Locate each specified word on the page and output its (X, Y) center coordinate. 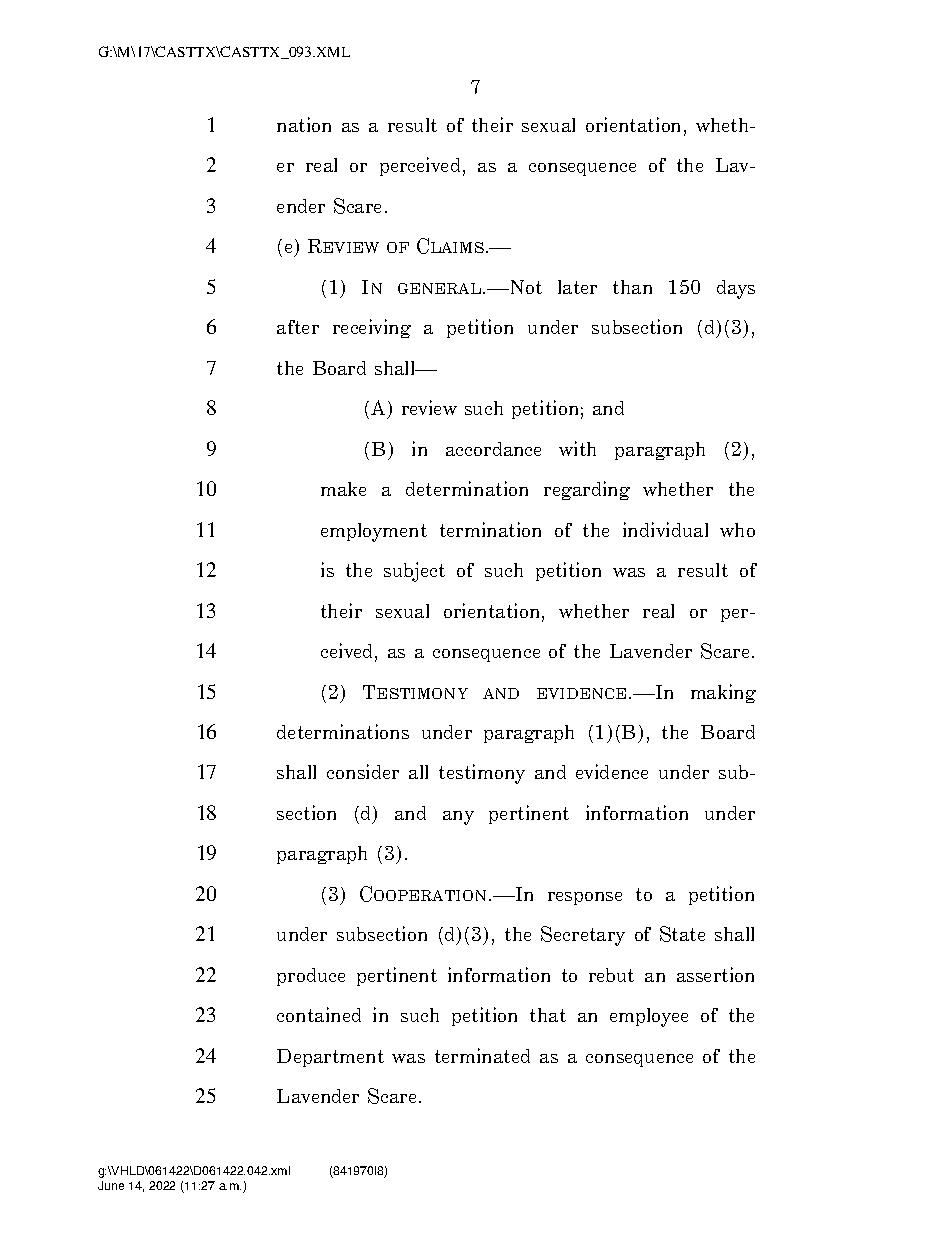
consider (363, 771)
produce (311, 977)
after (298, 327)
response (585, 898)
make (343, 489)
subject (414, 572)
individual (665, 529)
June (111, 1185)
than (632, 287)
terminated (482, 1055)
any (458, 818)
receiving (372, 328)
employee (649, 1017)
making (723, 693)
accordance (493, 449)
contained (319, 1014)
